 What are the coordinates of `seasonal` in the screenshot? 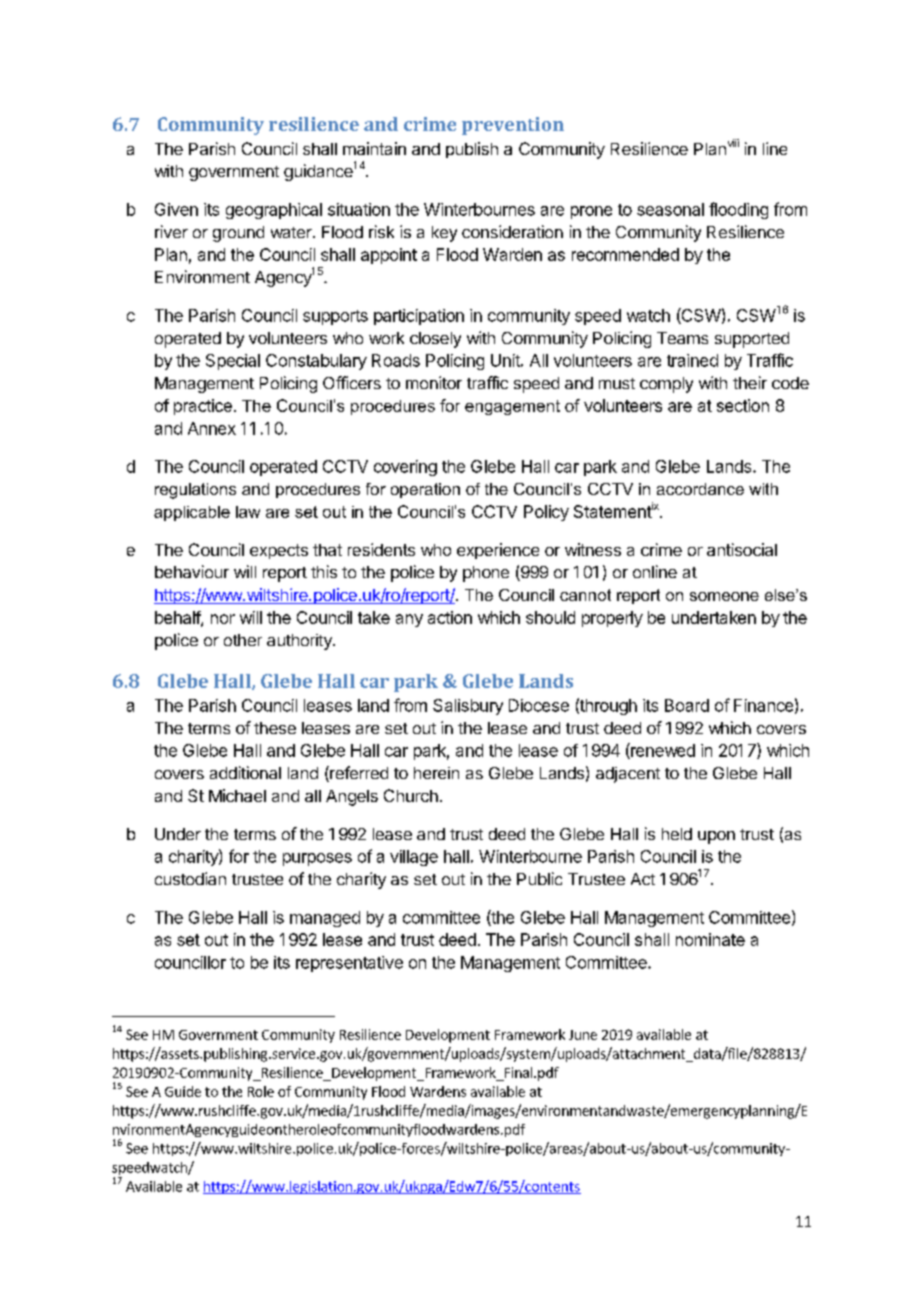 It's located at (670, 209).
